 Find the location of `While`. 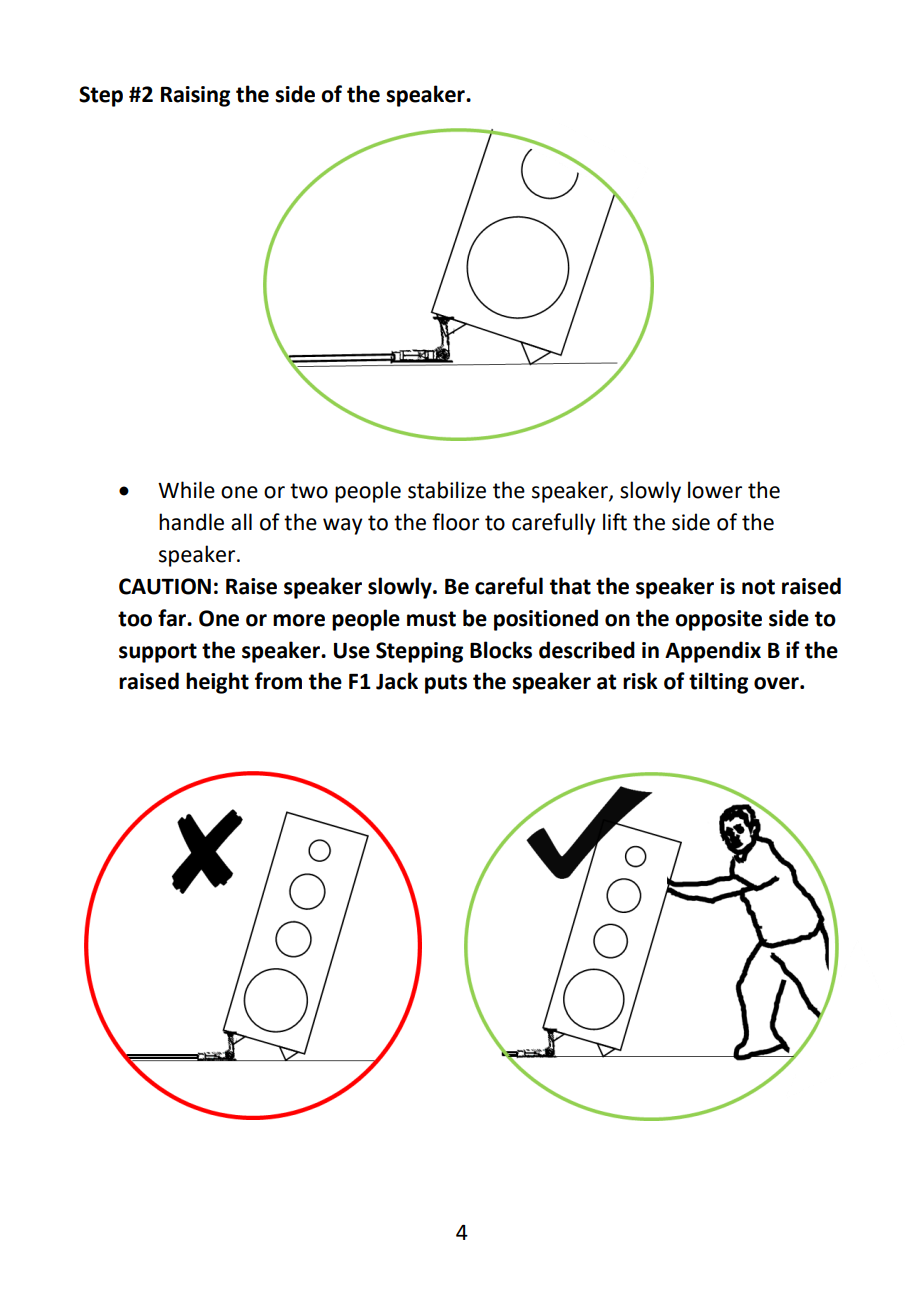

While is located at coordinates (186, 490).
